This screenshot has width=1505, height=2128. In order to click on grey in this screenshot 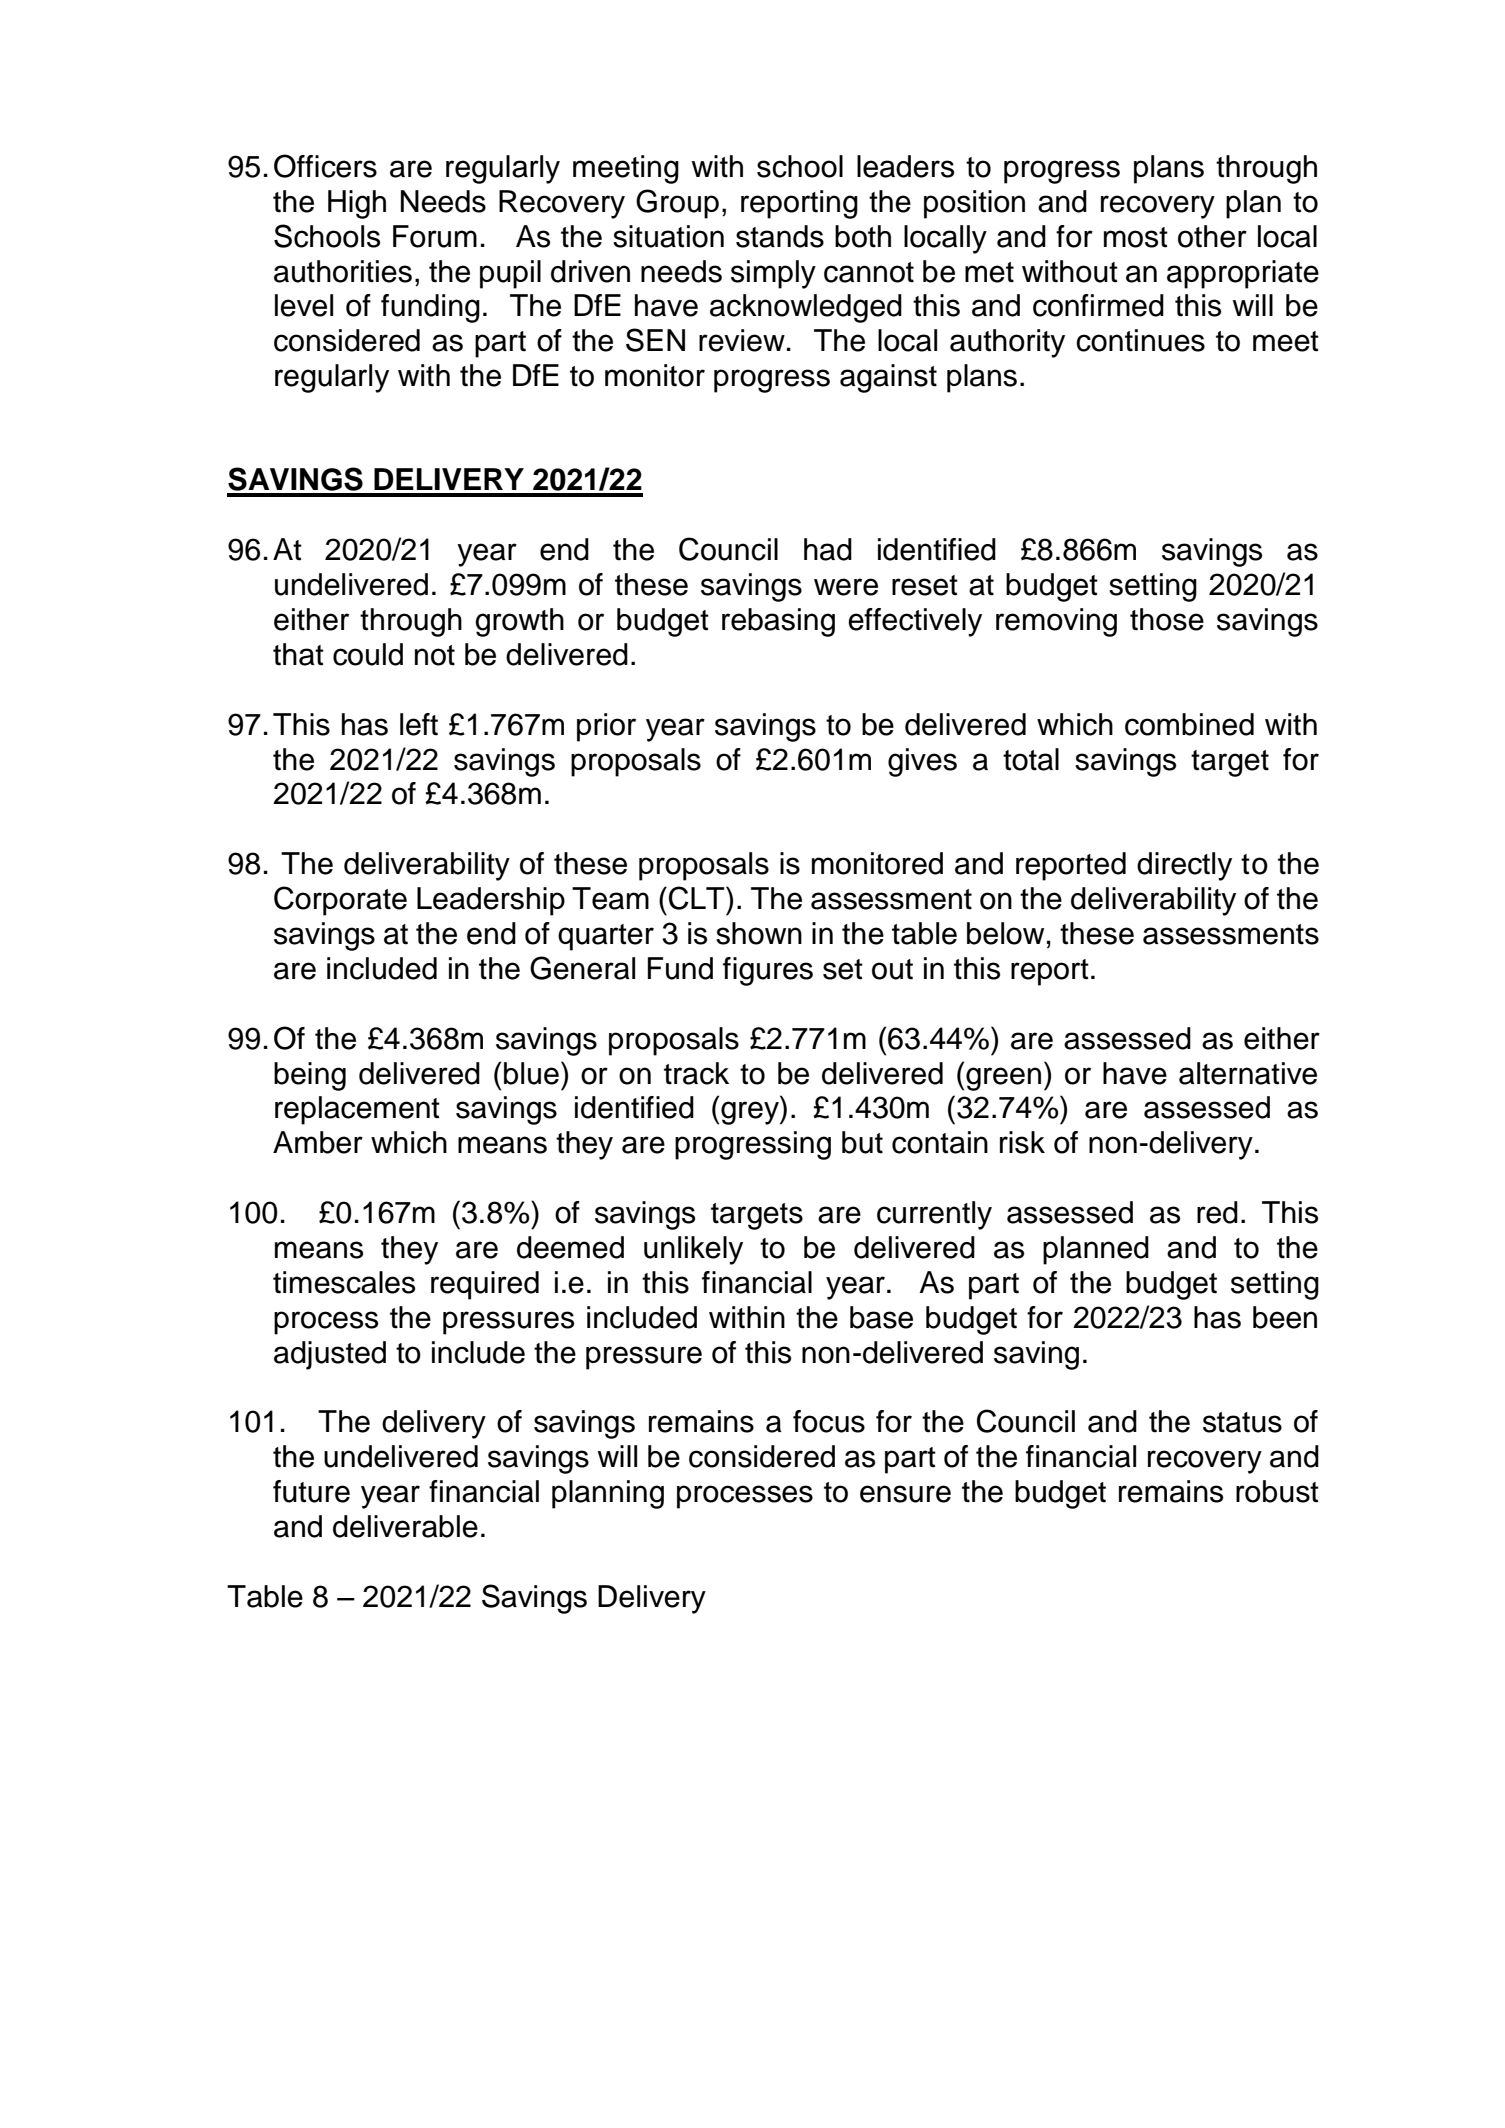, I will do `click(751, 1113)`.
